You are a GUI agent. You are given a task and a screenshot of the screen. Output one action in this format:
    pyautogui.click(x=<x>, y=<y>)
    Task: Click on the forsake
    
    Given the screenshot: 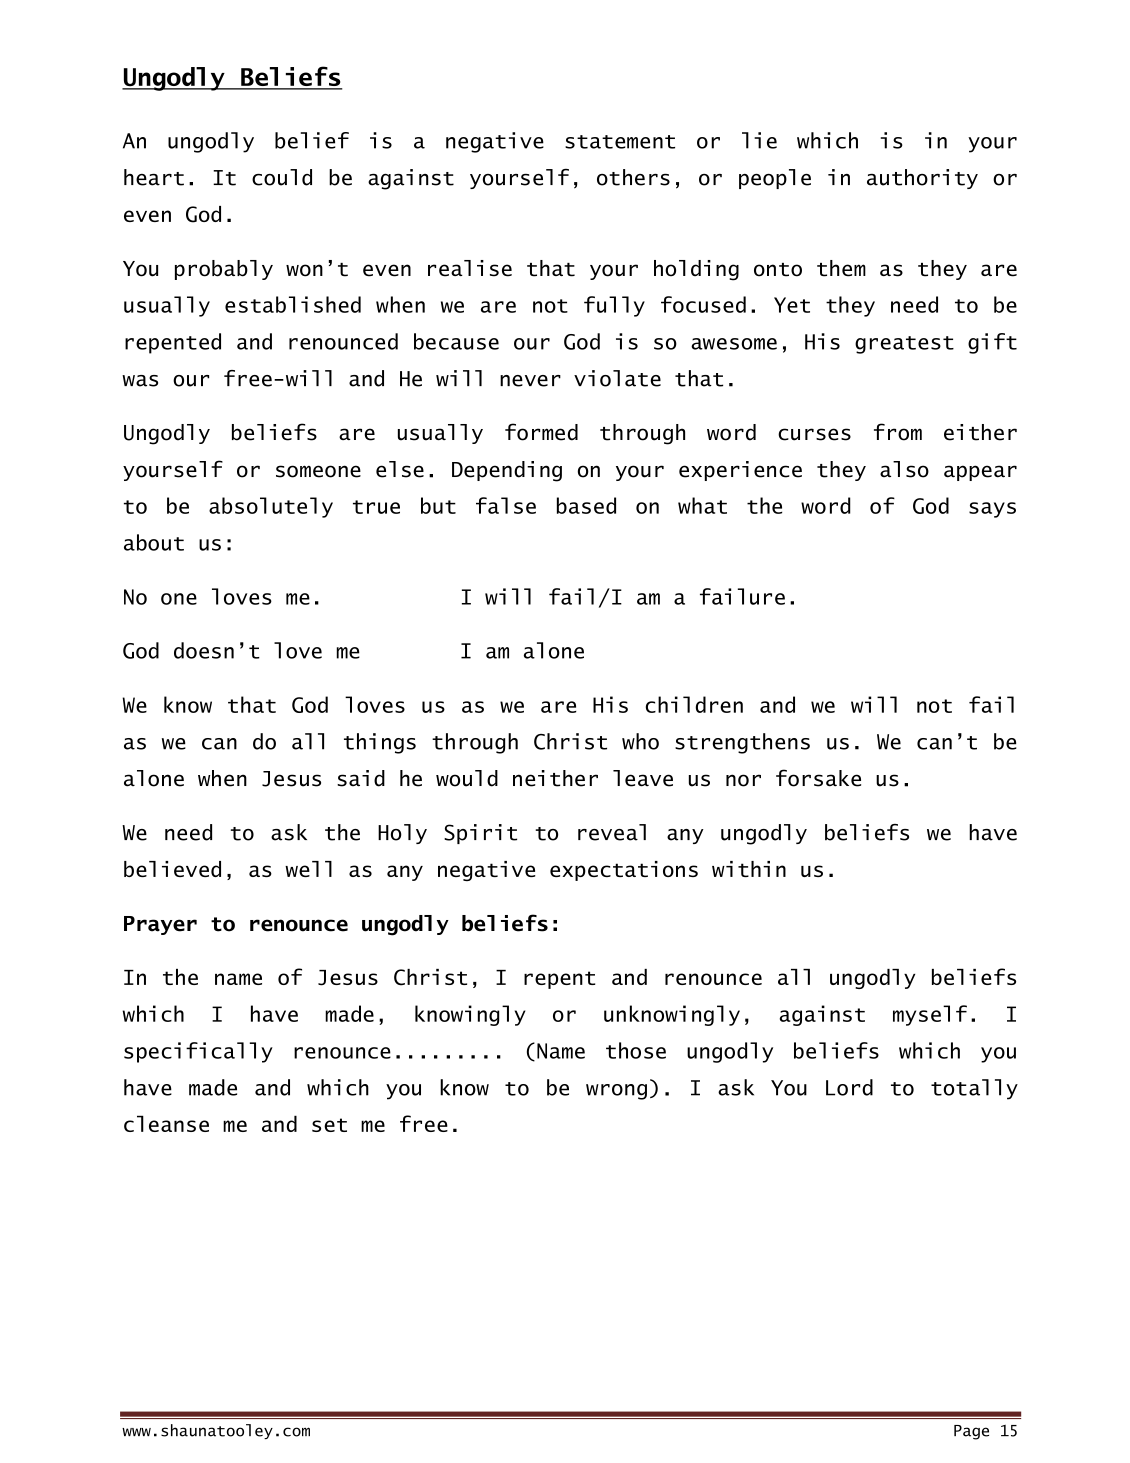 What is the action you would take?
    pyautogui.click(x=818, y=778)
